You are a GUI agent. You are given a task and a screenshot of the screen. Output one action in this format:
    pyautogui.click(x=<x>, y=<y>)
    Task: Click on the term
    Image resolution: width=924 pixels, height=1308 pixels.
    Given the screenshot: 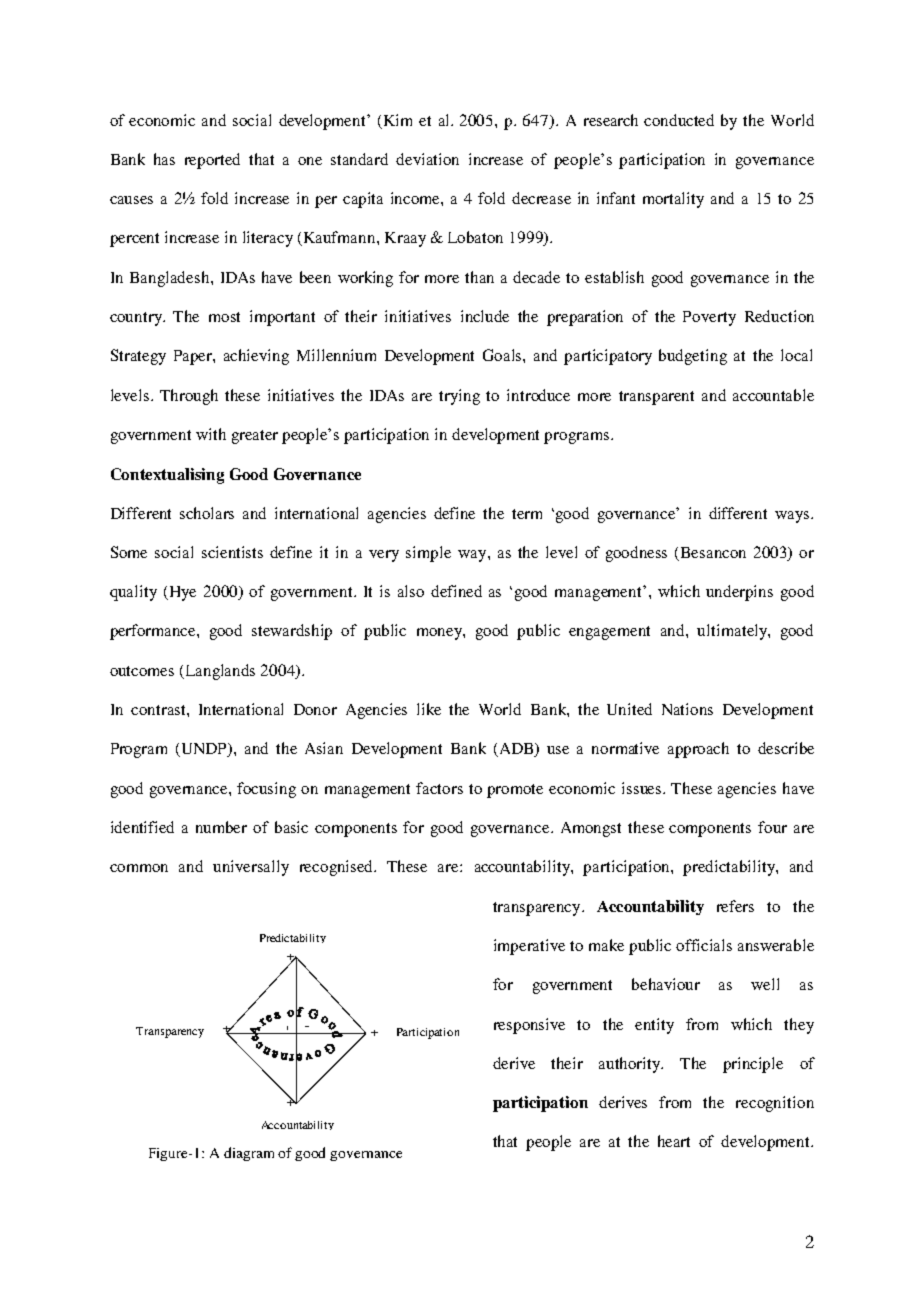 What is the action you would take?
    pyautogui.click(x=527, y=514)
